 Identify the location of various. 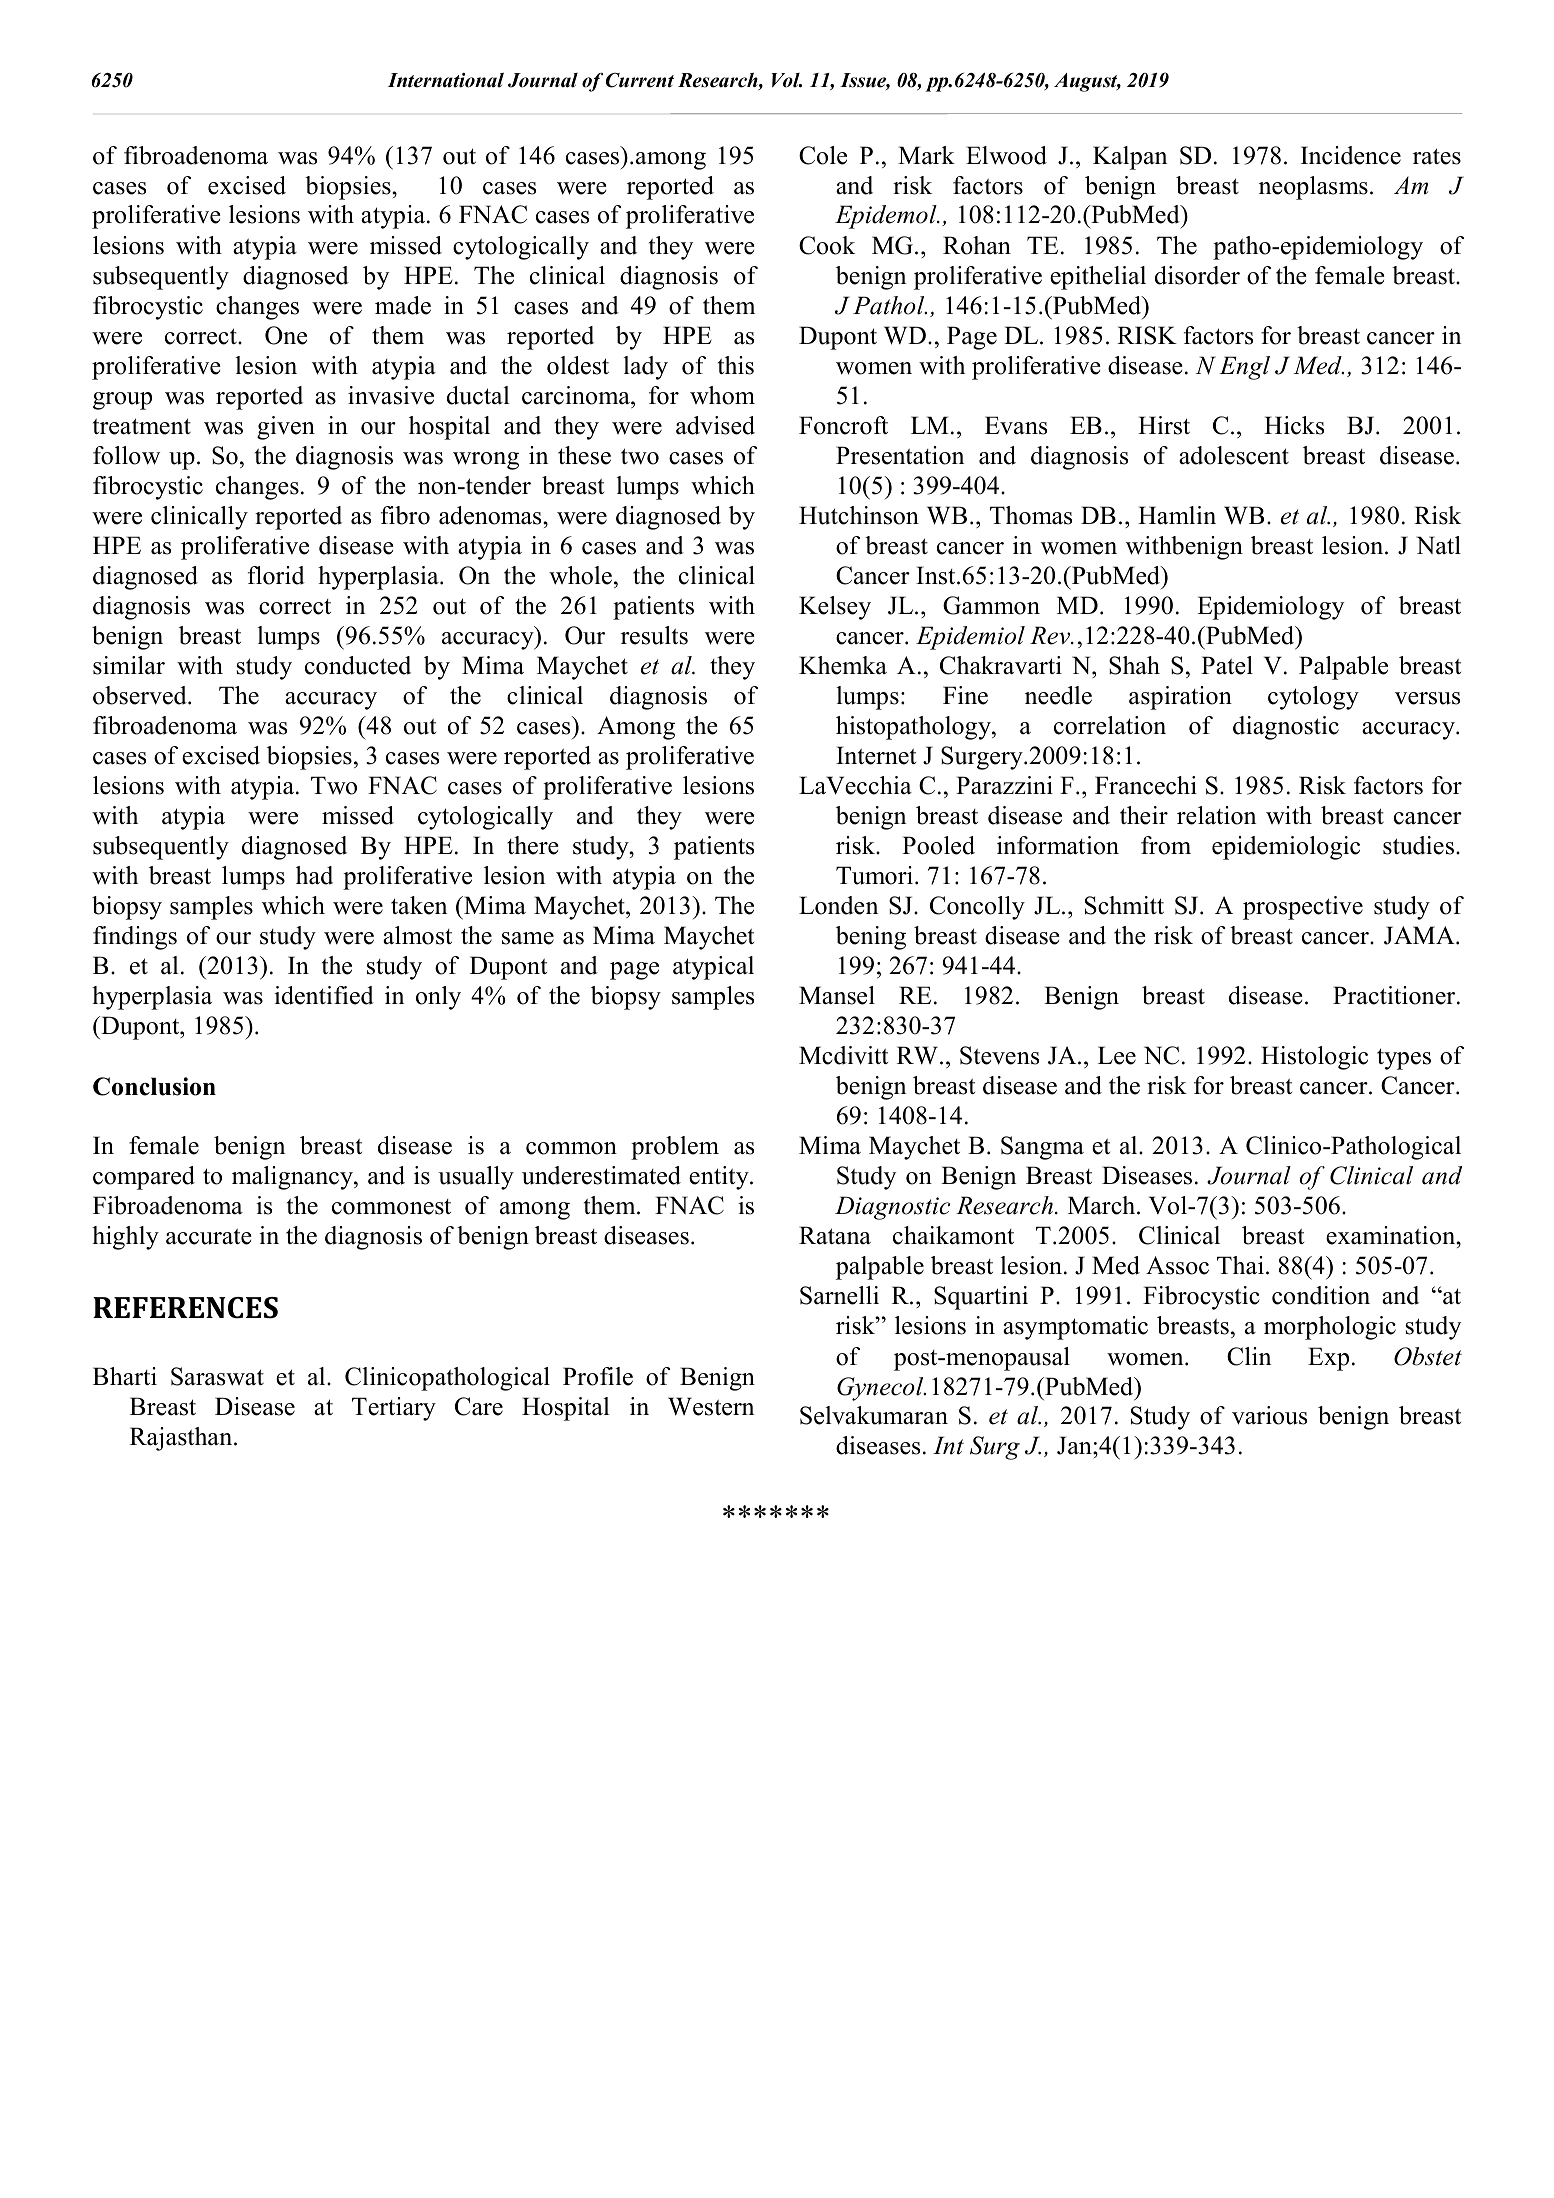
(1269, 1415).
